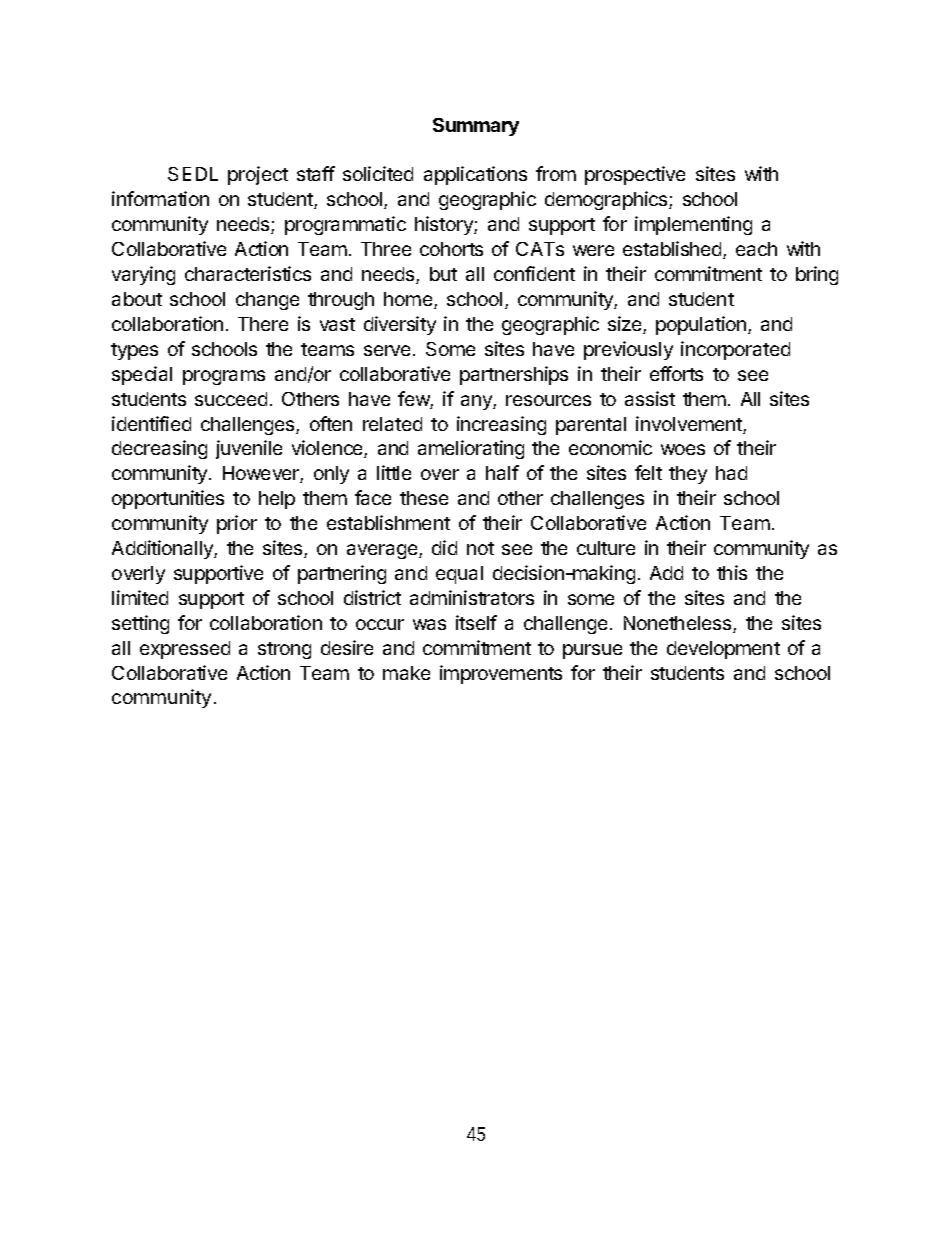  I want to click on project, so click(258, 175).
